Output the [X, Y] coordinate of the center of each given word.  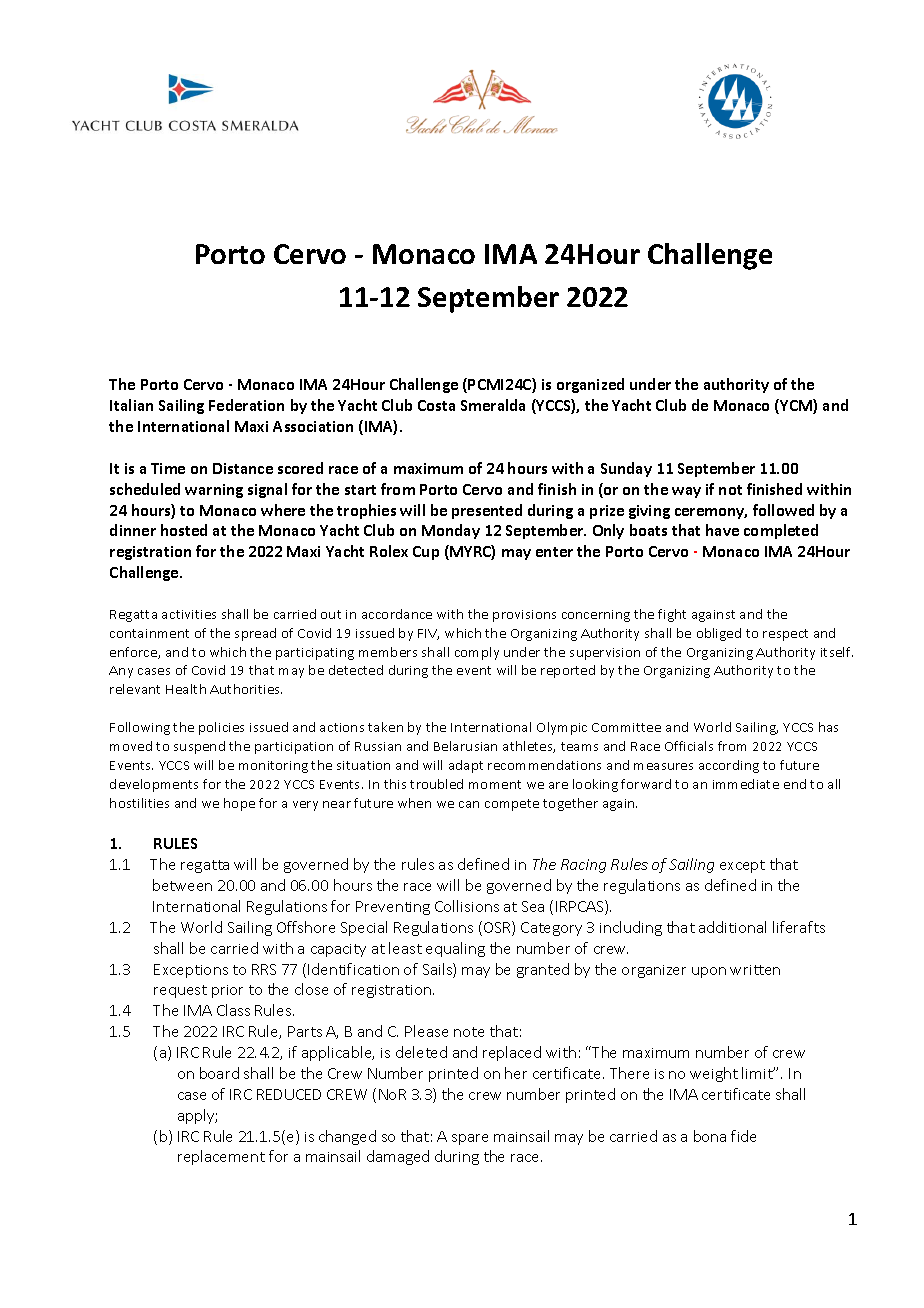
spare [470, 1139]
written [755, 970]
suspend [199, 747]
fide [743, 1136]
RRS [264, 969]
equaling [455, 949]
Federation [246, 405]
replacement [221, 1157]
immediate [746, 784]
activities [189, 614]
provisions [524, 616]
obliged [719, 634]
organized [590, 385]
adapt [466, 766]
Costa [436, 405]
